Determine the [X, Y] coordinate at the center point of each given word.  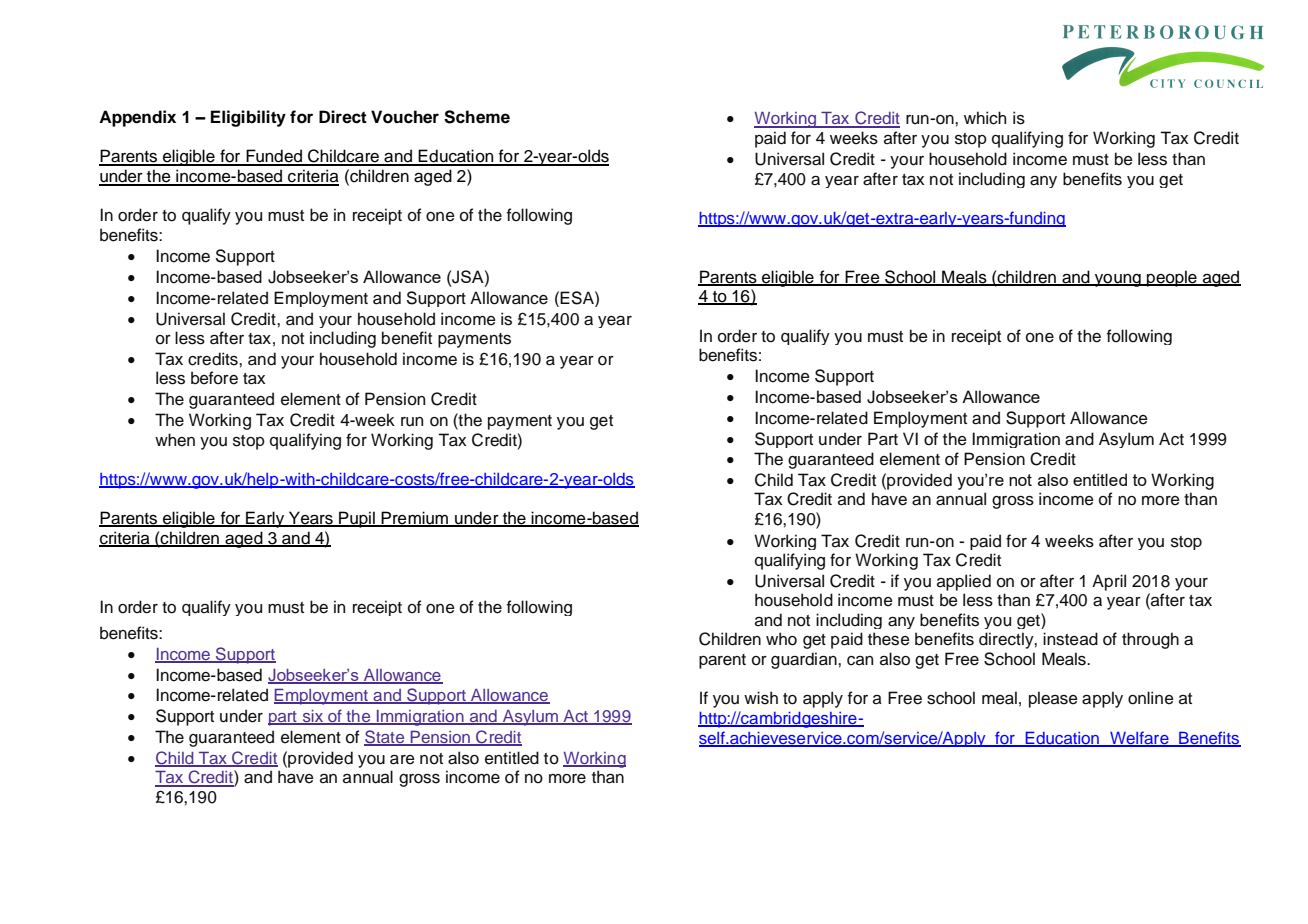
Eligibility [248, 118]
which [985, 118]
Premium [415, 519]
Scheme [477, 117]
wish [761, 698]
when [175, 440]
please [1053, 699]
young [1117, 280]
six [313, 717]
